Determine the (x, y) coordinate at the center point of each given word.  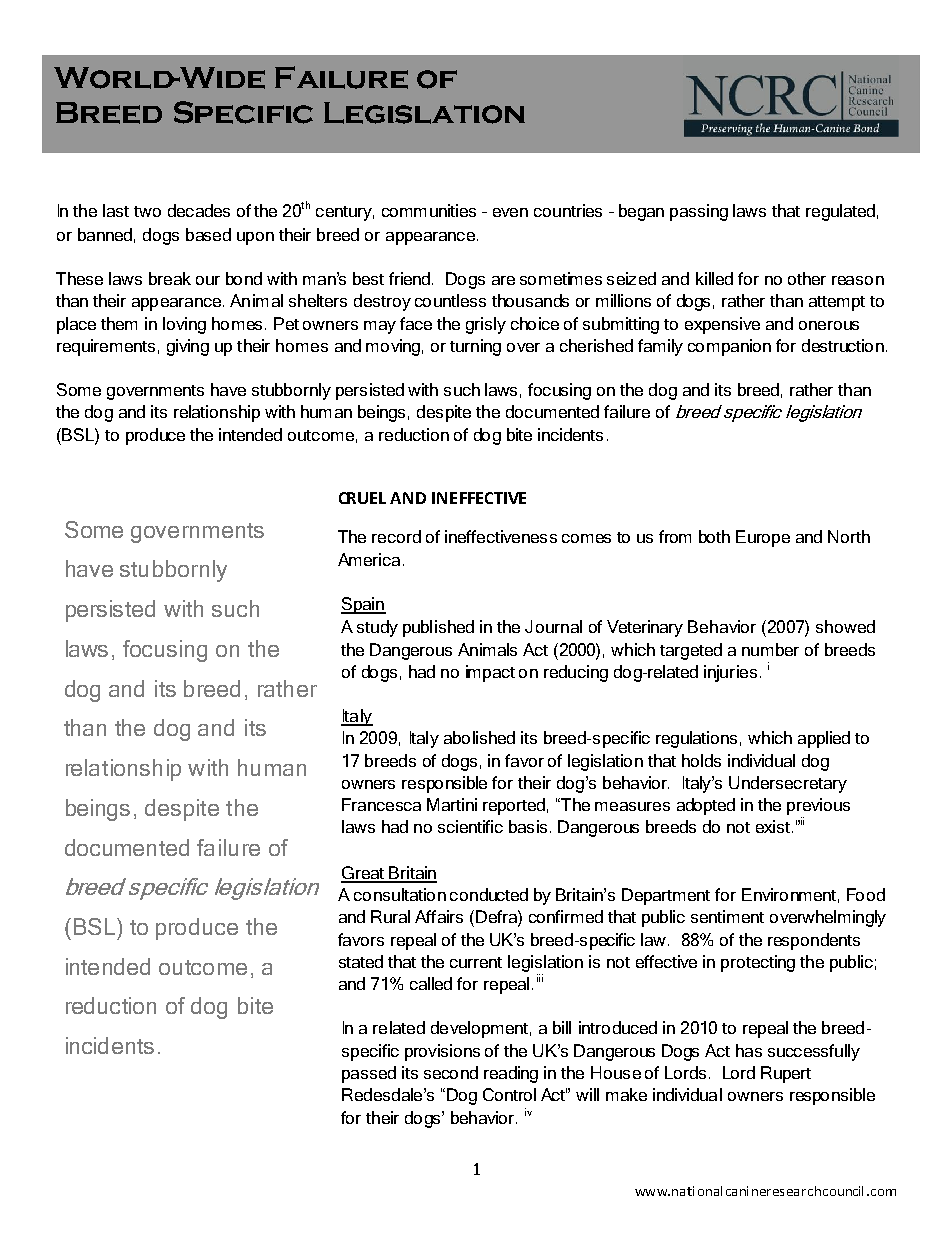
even (510, 212)
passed (369, 1074)
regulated (840, 212)
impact (490, 673)
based (208, 234)
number (770, 649)
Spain (363, 605)
